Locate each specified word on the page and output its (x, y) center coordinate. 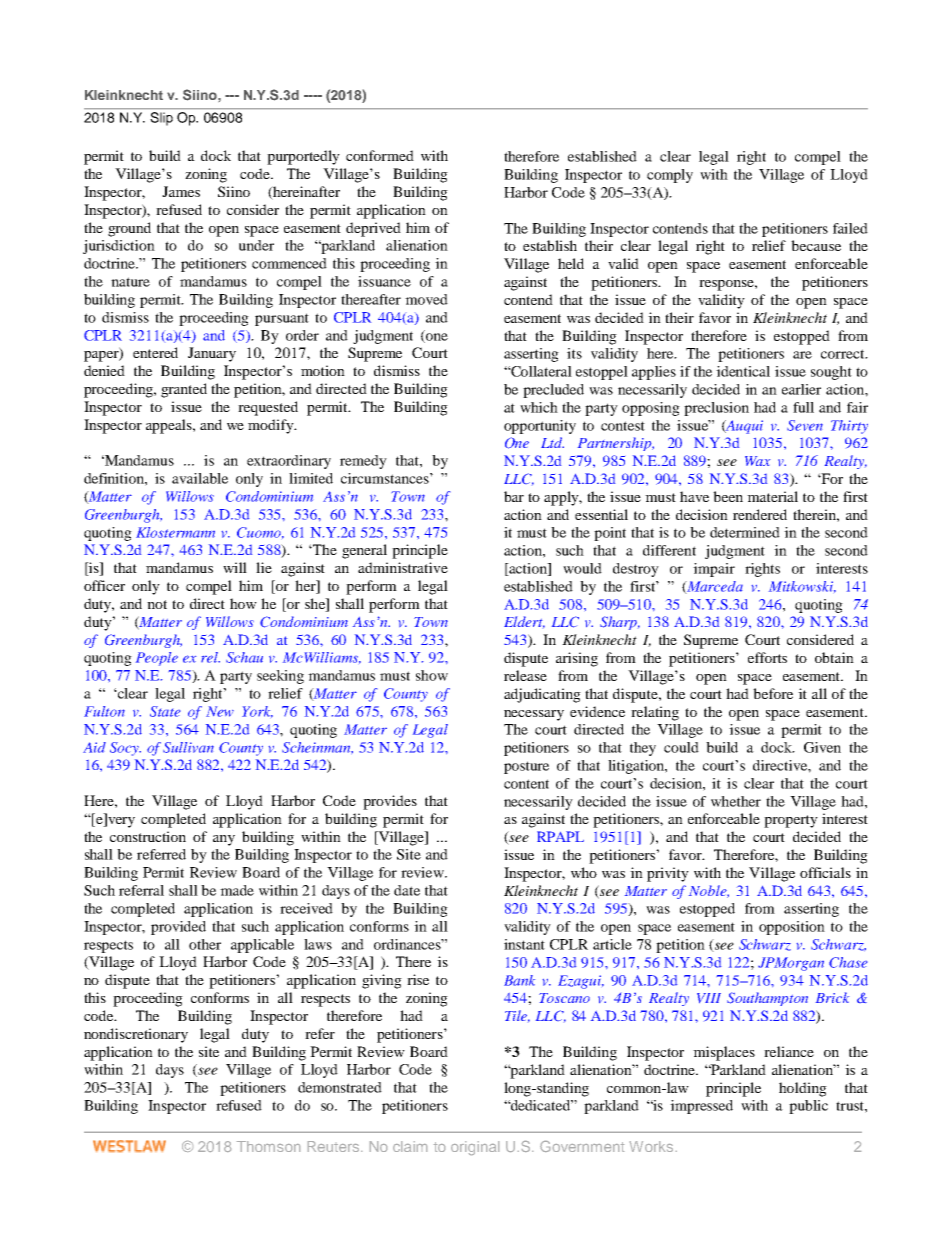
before (773, 693)
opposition (792, 928)
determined (745, 532)
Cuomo (260, 533)
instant (524, 944)
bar (514, 496)
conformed (380, 155)
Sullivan (188, 747)
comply (670, 176)
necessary (534, 715)
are (802, 355)
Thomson (268, 1146)
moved (426, 299)
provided (178, 928)
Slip (162, 118)
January (212, 354)
